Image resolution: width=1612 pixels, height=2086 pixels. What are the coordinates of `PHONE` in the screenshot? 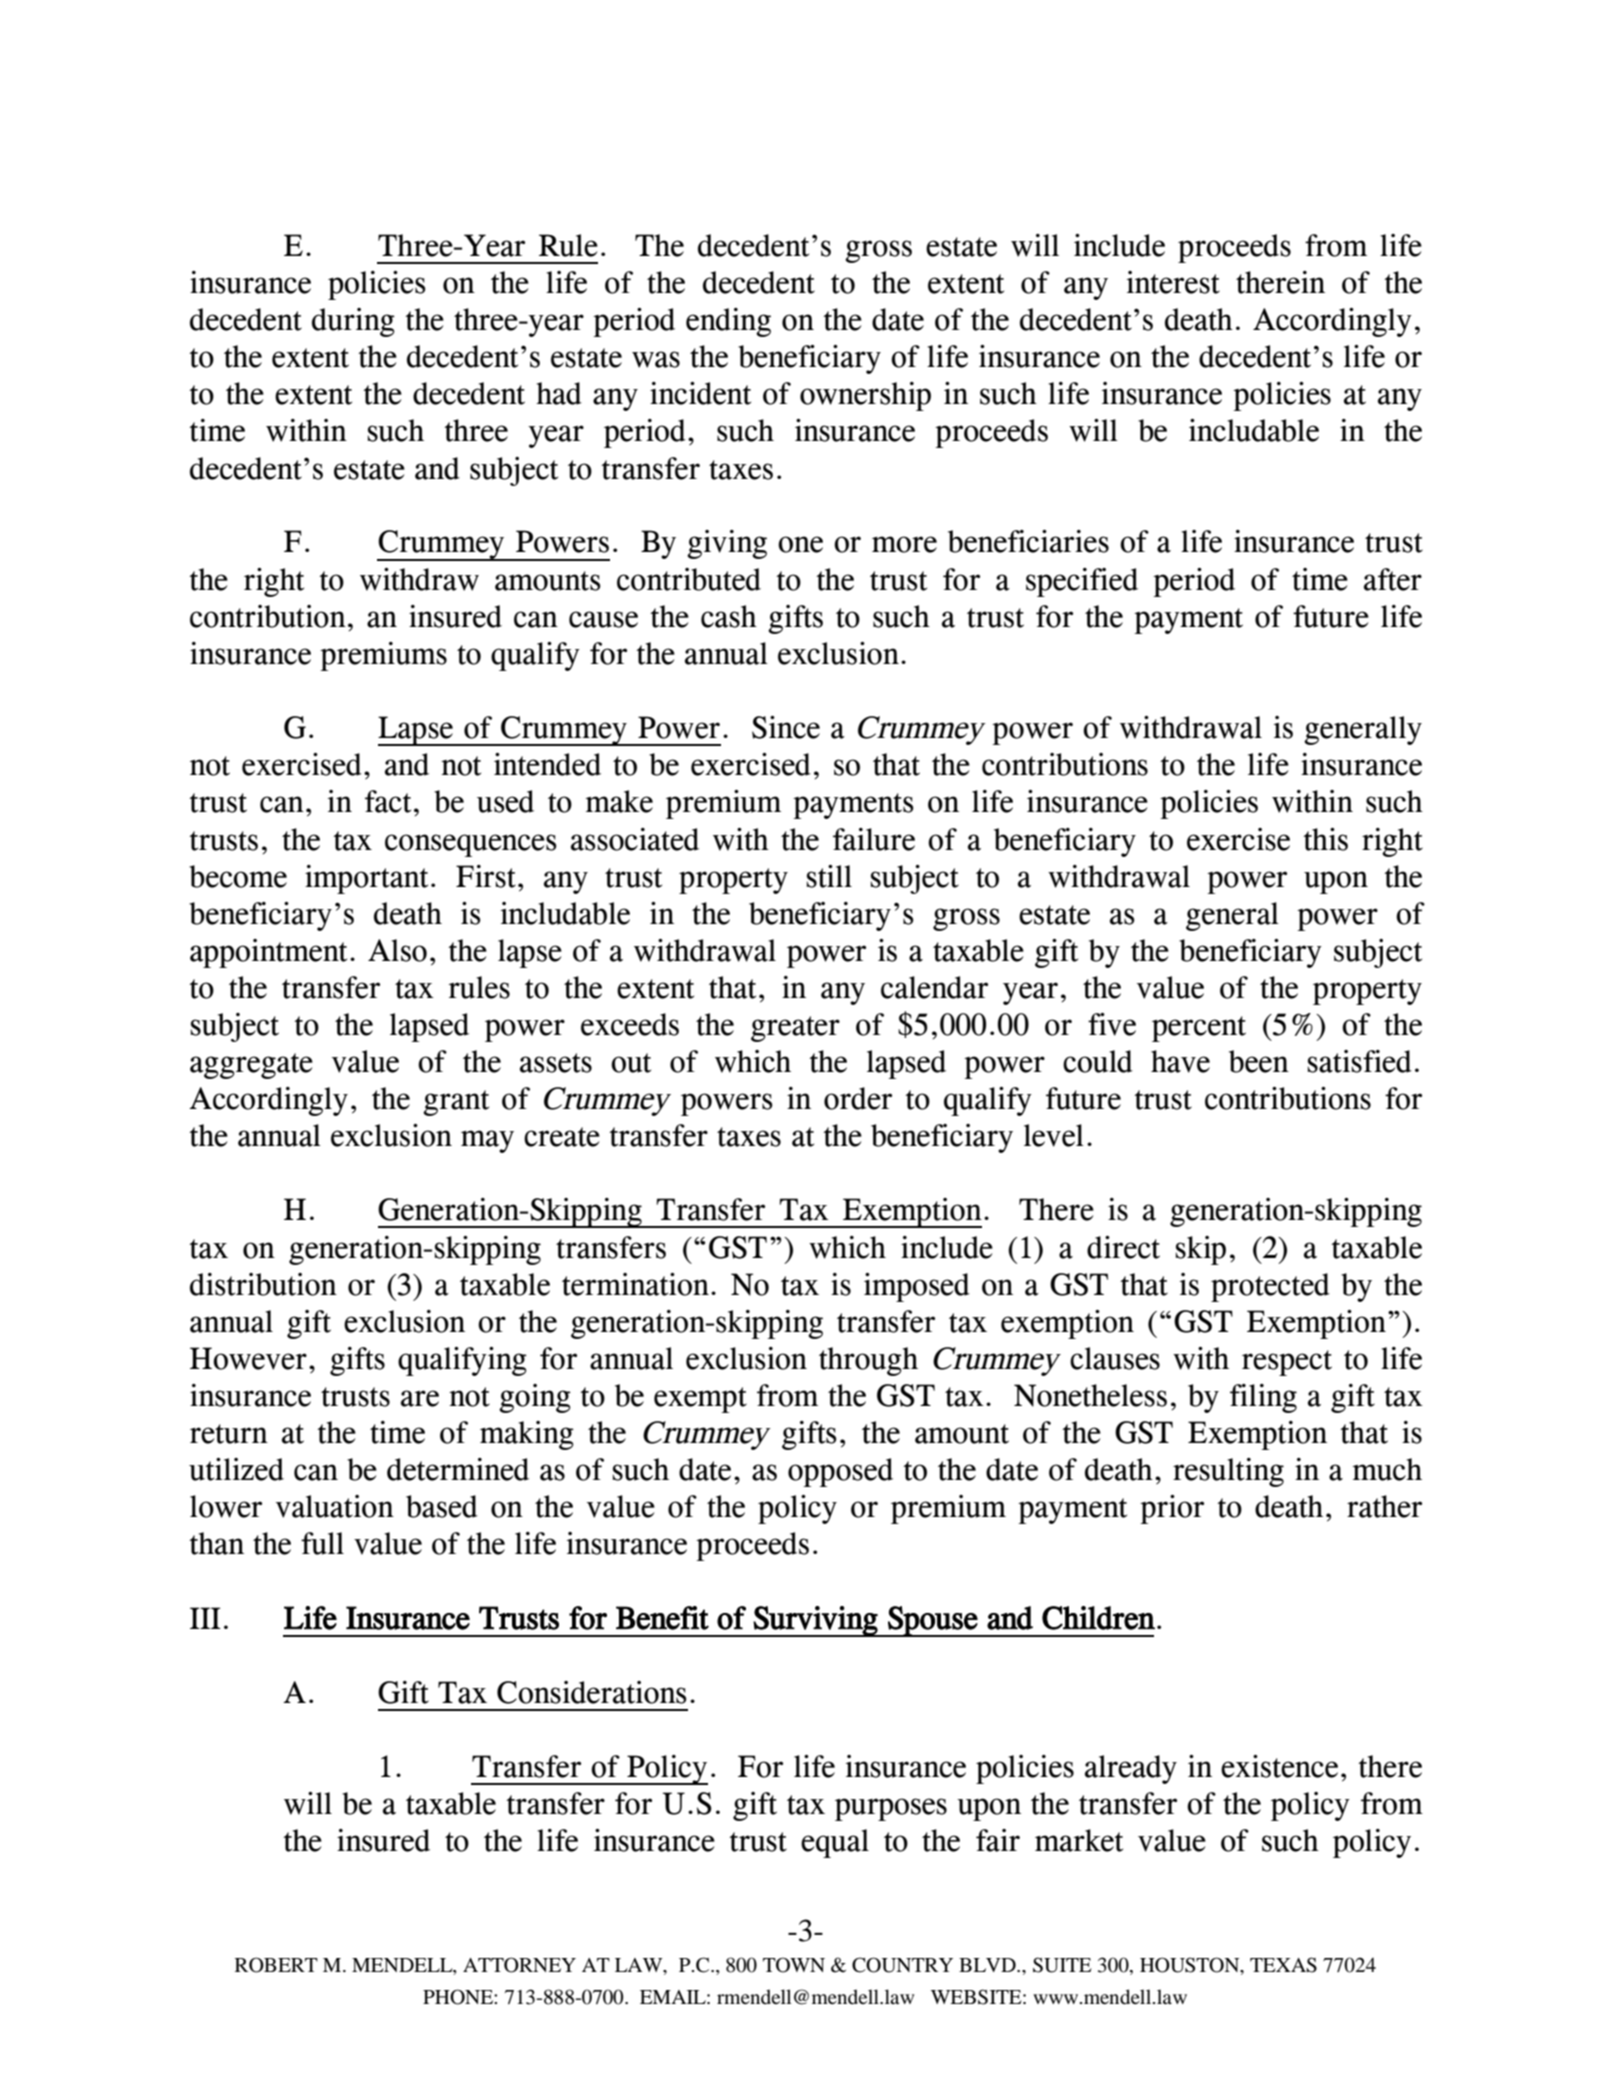 It's located at (459, 1997).
